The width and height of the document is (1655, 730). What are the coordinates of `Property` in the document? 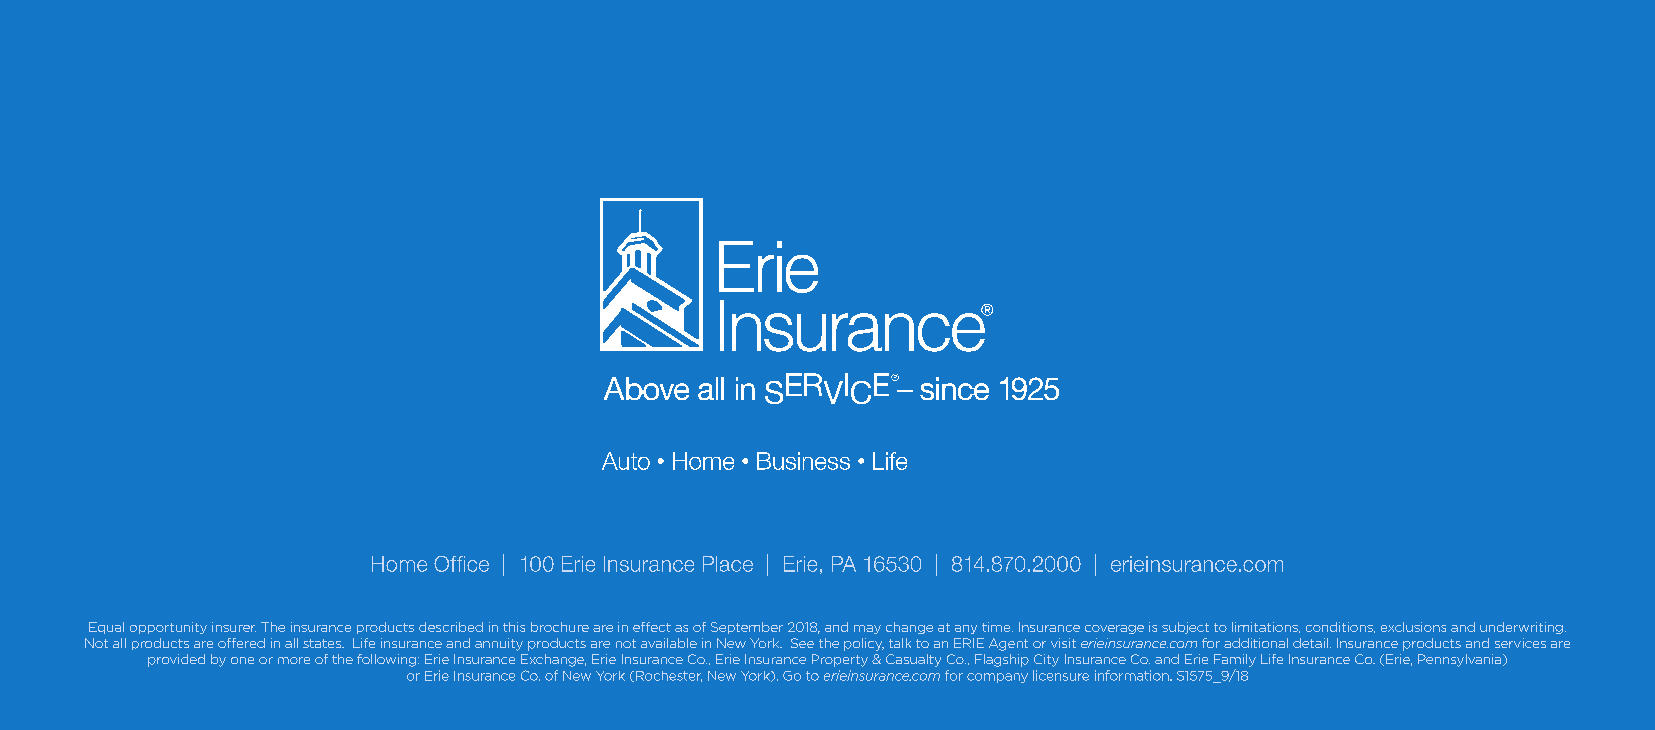 It's located at (840, 660).
